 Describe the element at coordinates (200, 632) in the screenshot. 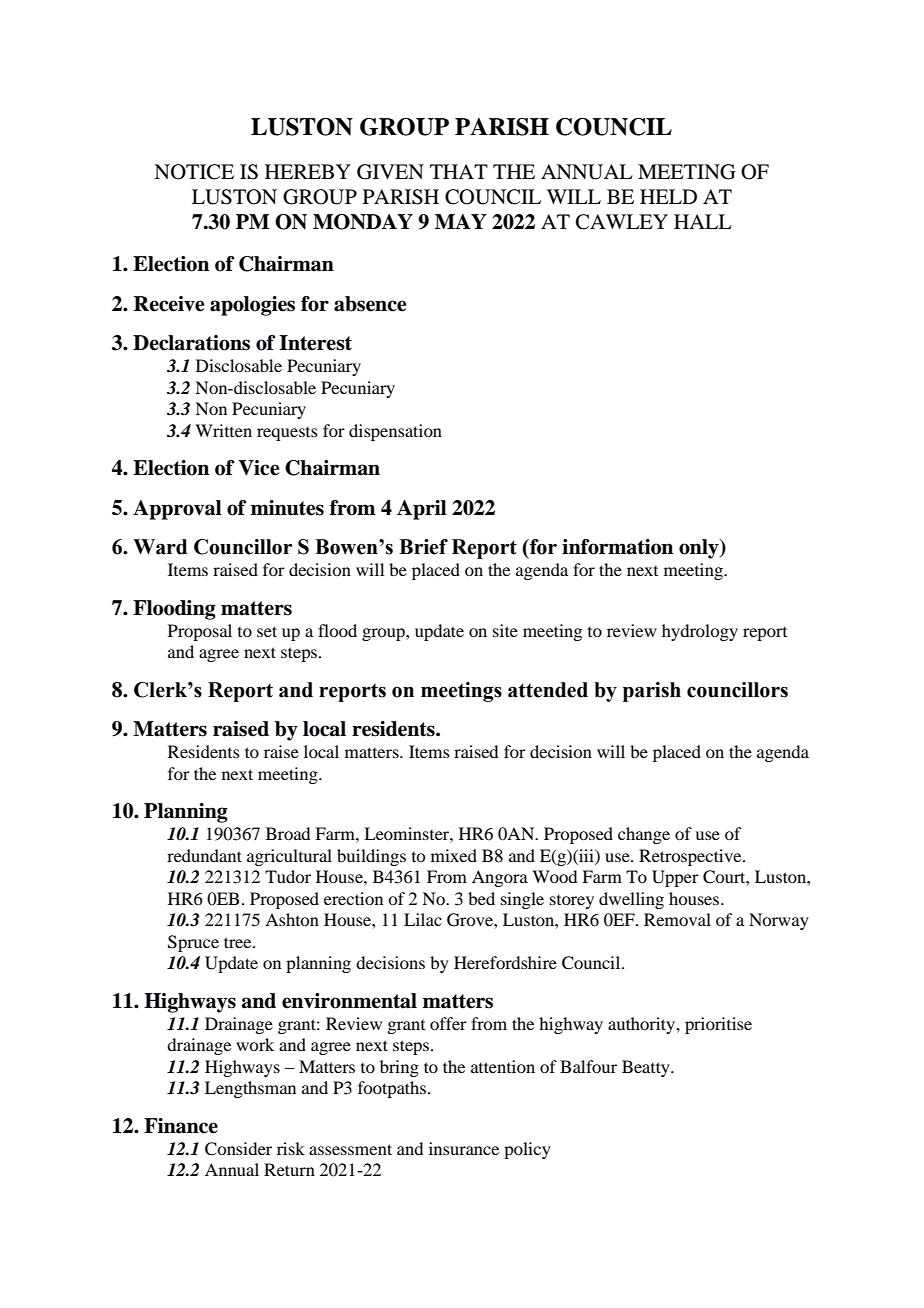

I see `Proposal` at that location.
